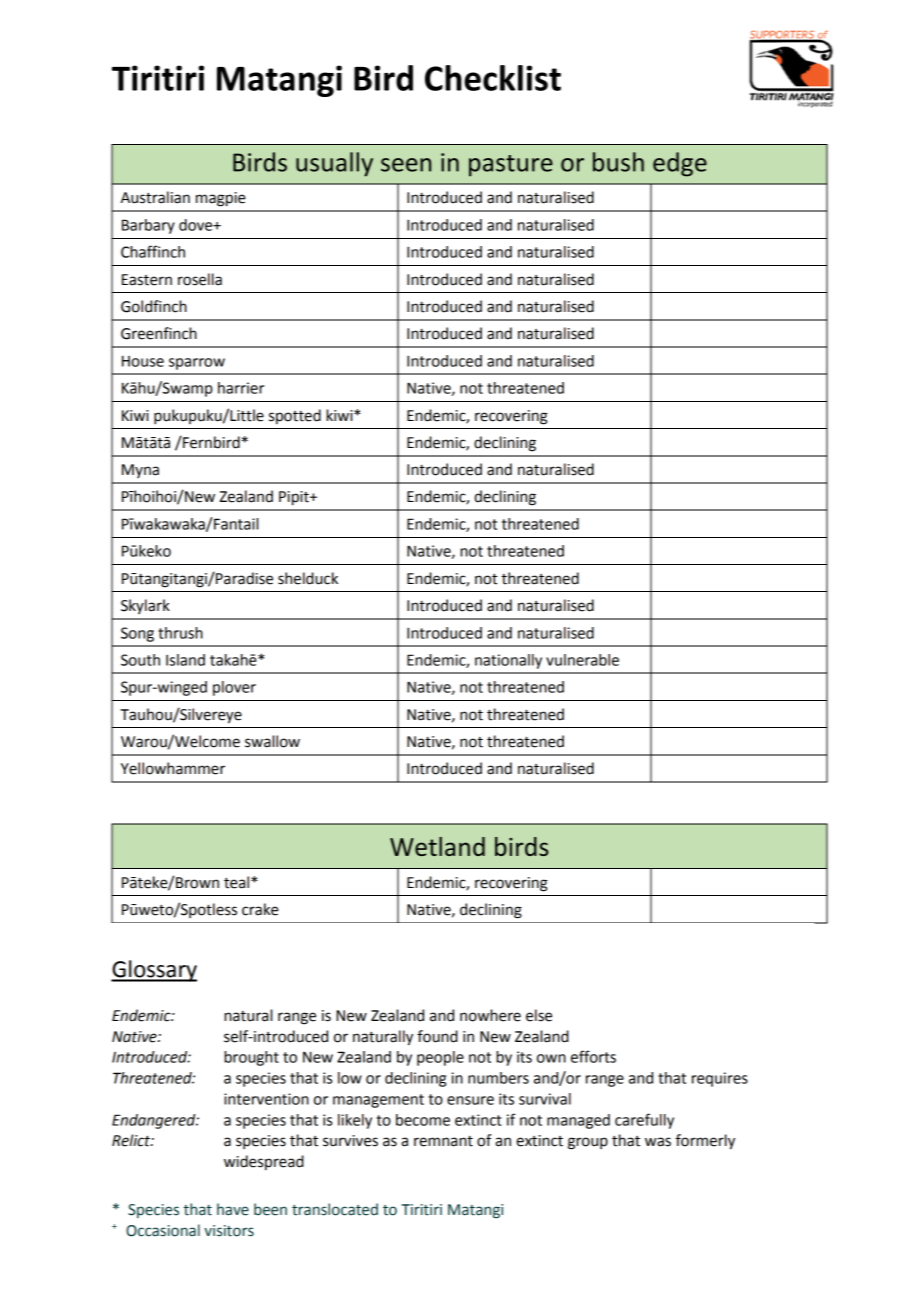 This screenshot has height=1308, width=924. I want to click on seen, so click(406, 165).
